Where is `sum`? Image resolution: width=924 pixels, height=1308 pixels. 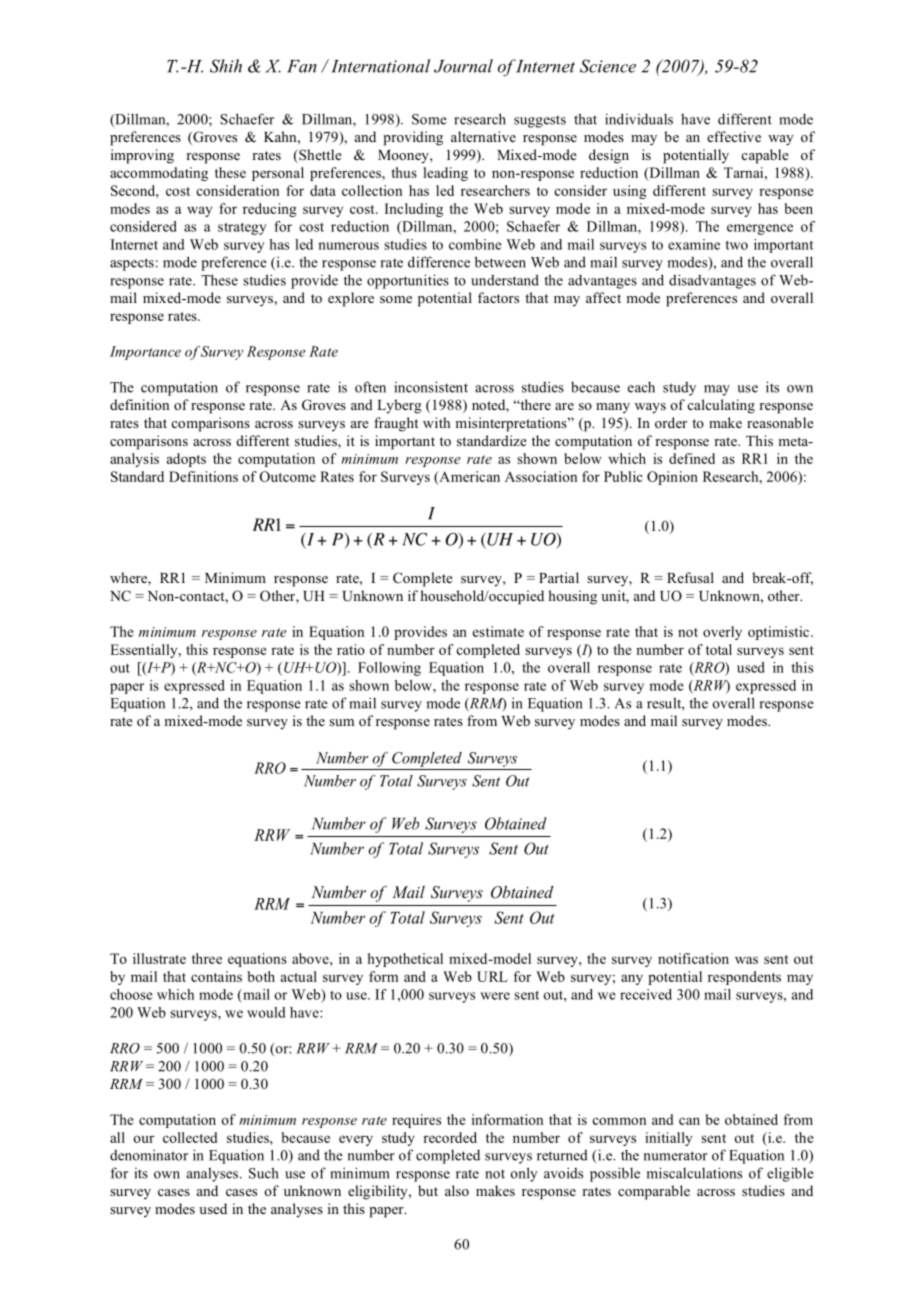 sum is located at coordinates (341, 722).
